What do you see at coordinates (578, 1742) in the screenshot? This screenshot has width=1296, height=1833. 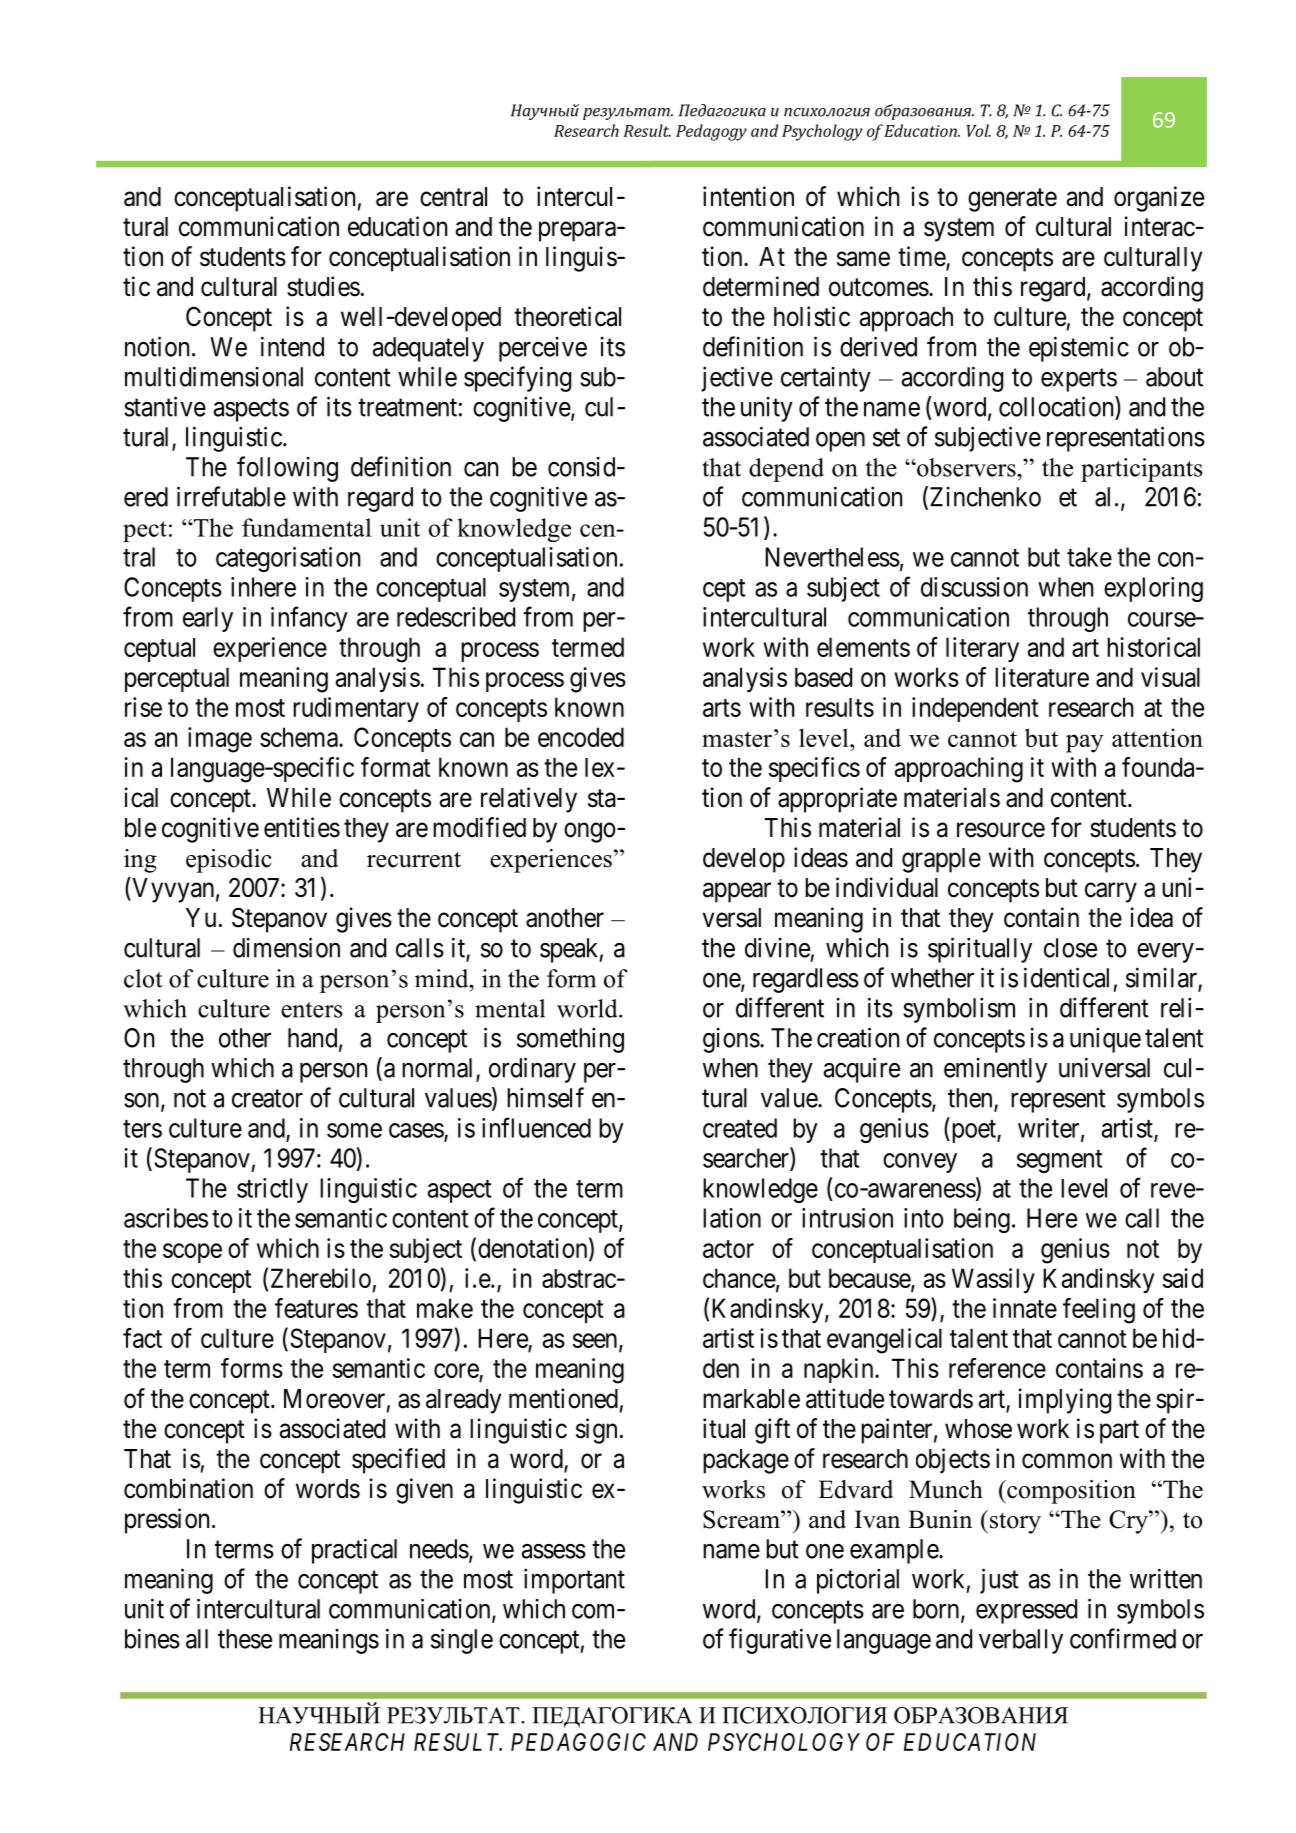 I see `PEDAGOGIC` at bounding box center [578, 1742].
